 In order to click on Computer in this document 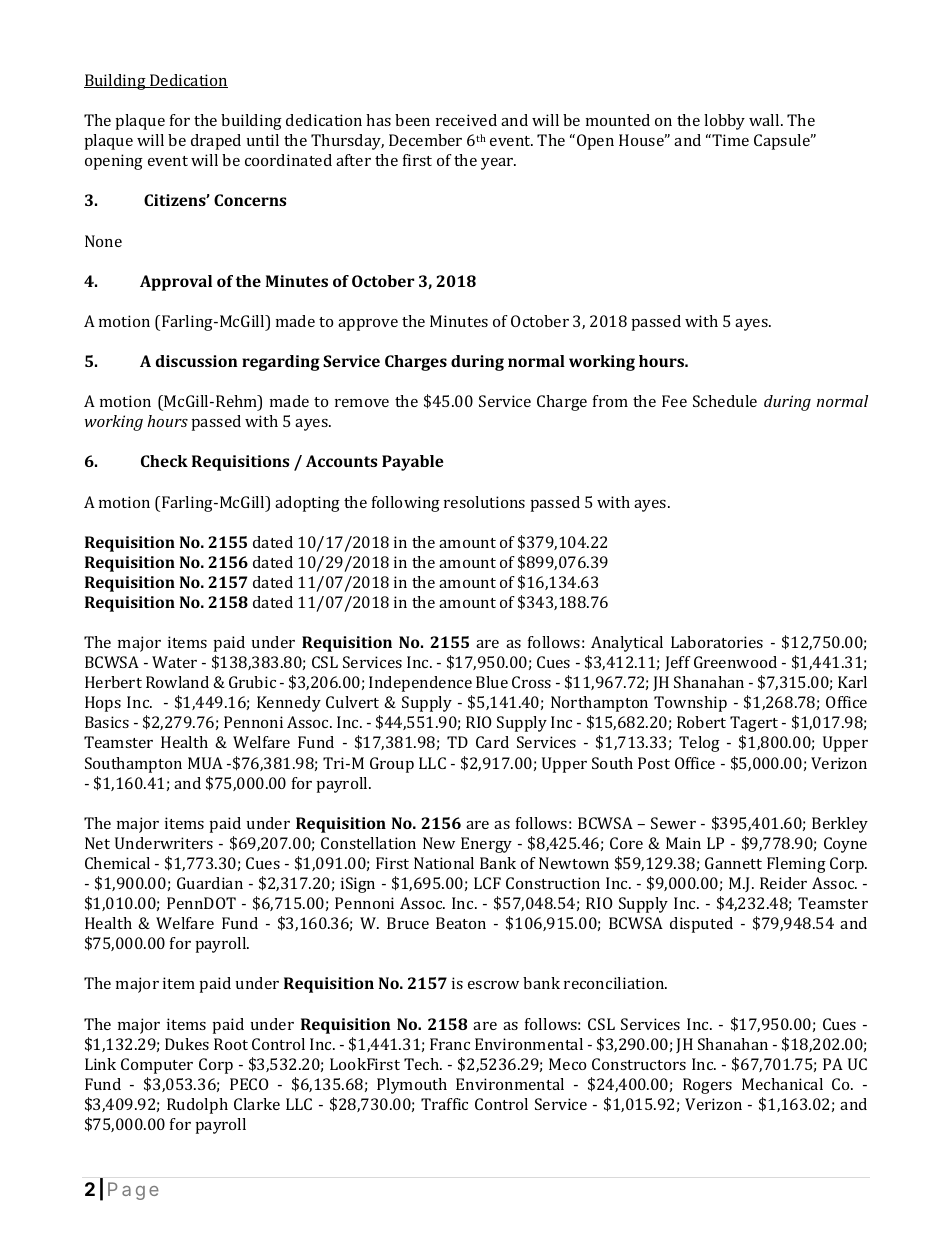, I will do `click(157, 1066)`.
